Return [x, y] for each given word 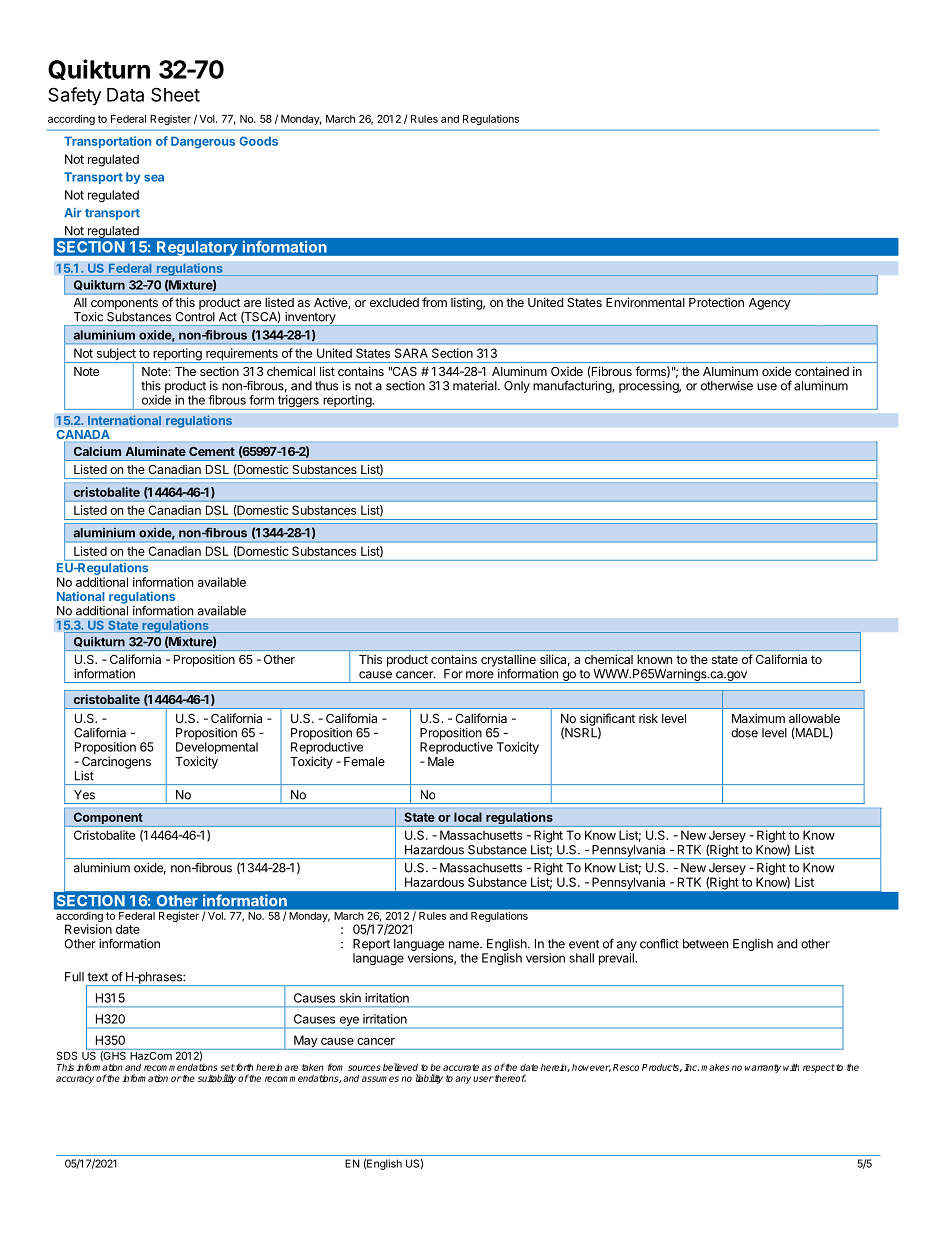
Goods [258, 141]
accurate [461, 1067]
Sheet [175, 94]
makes [715, 1067]
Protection [716, 302]
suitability [217, 1079]
